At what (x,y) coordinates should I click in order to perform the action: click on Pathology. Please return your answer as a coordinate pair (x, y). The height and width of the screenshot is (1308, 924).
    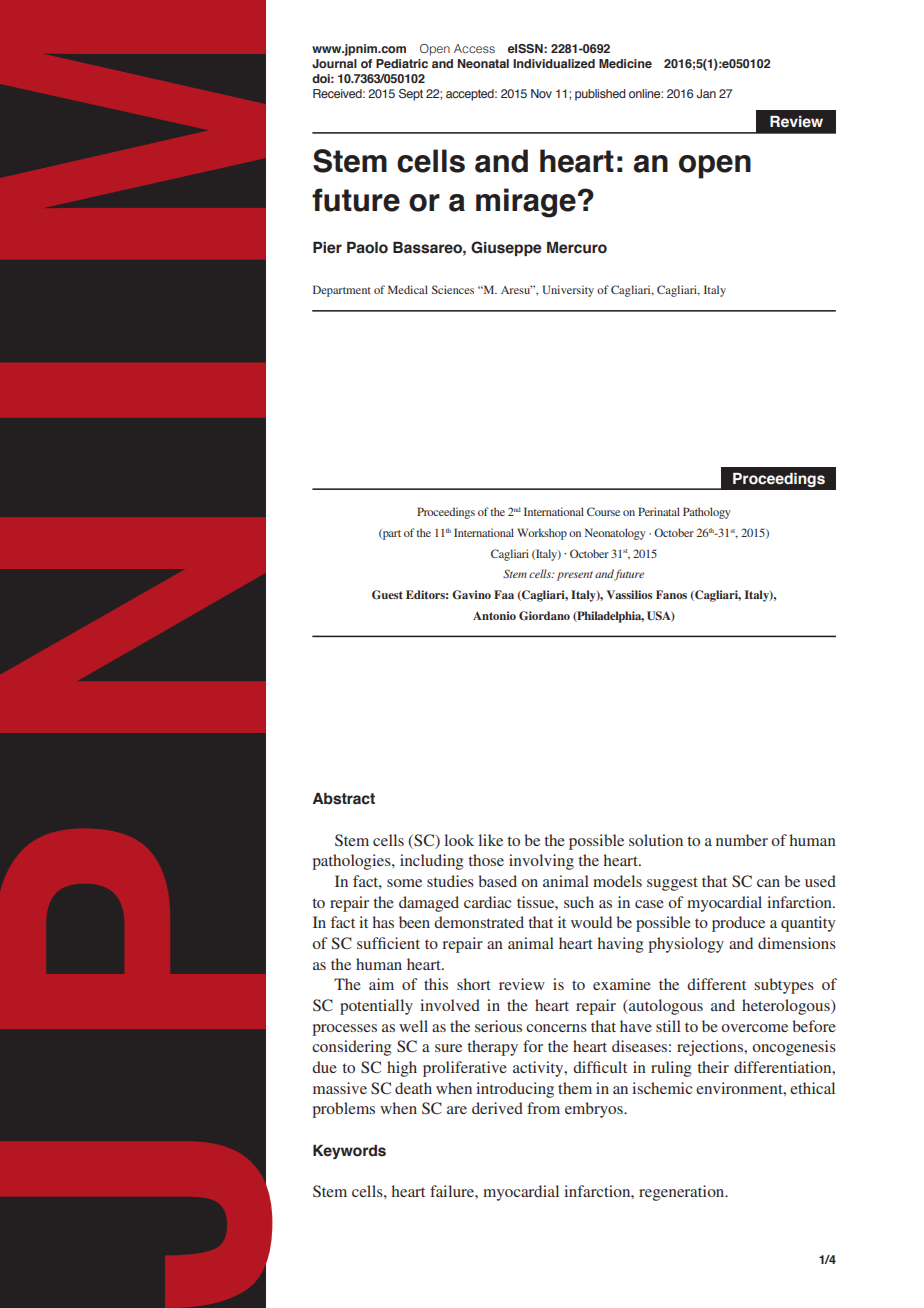
    Looking at the image, I should click on (707, 513).
